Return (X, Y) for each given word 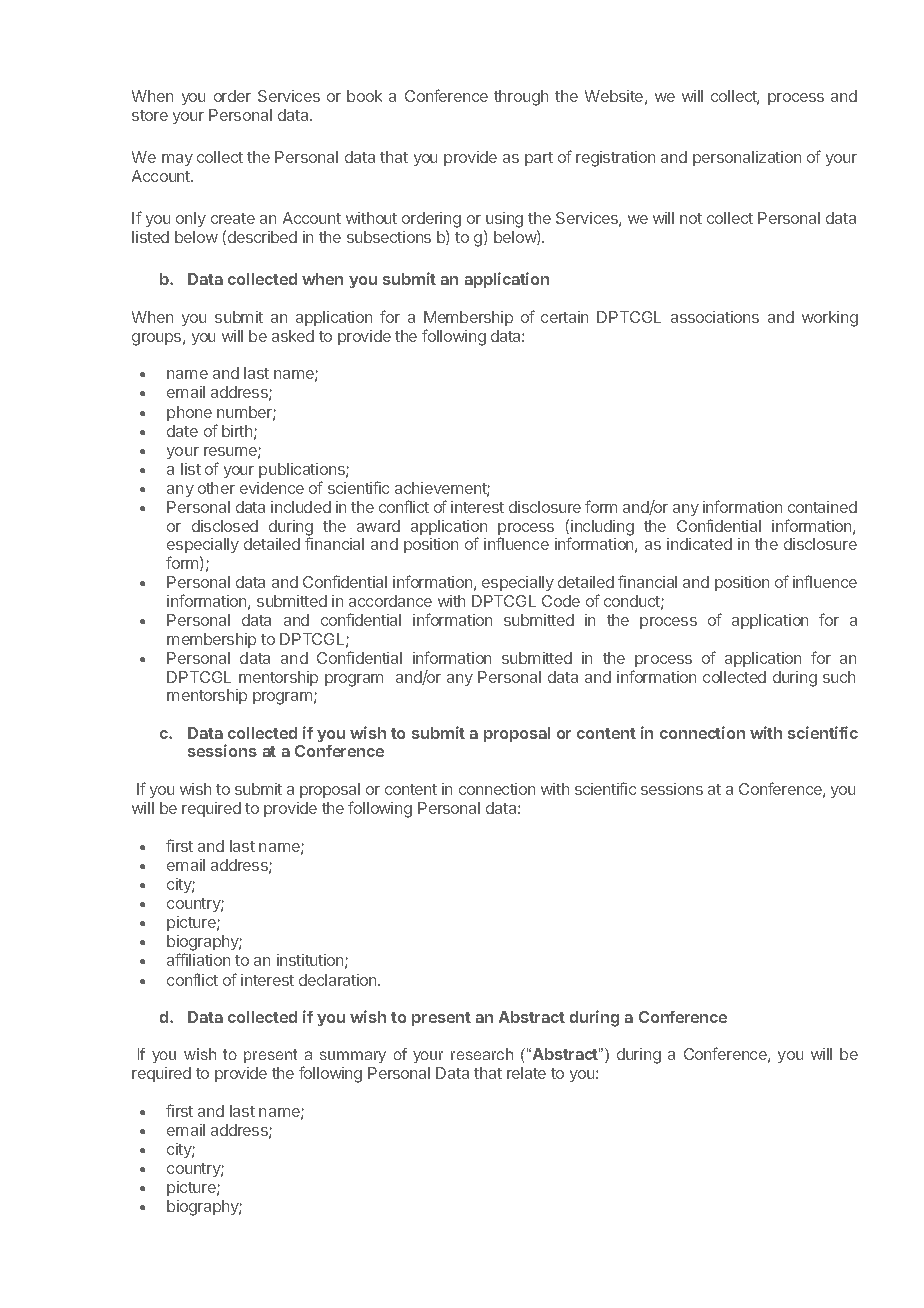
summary (353, 1057)
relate (526, 1073)
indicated (699, 544)
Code (561, 601)
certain (564, 317)
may (177, 160)
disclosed (225, 526)
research (482, 1054)
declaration (339, 980)
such (839, 677)
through (521, 98)
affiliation (198, 959)
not (691, 218)
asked (293, 336)
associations (715, 317)
